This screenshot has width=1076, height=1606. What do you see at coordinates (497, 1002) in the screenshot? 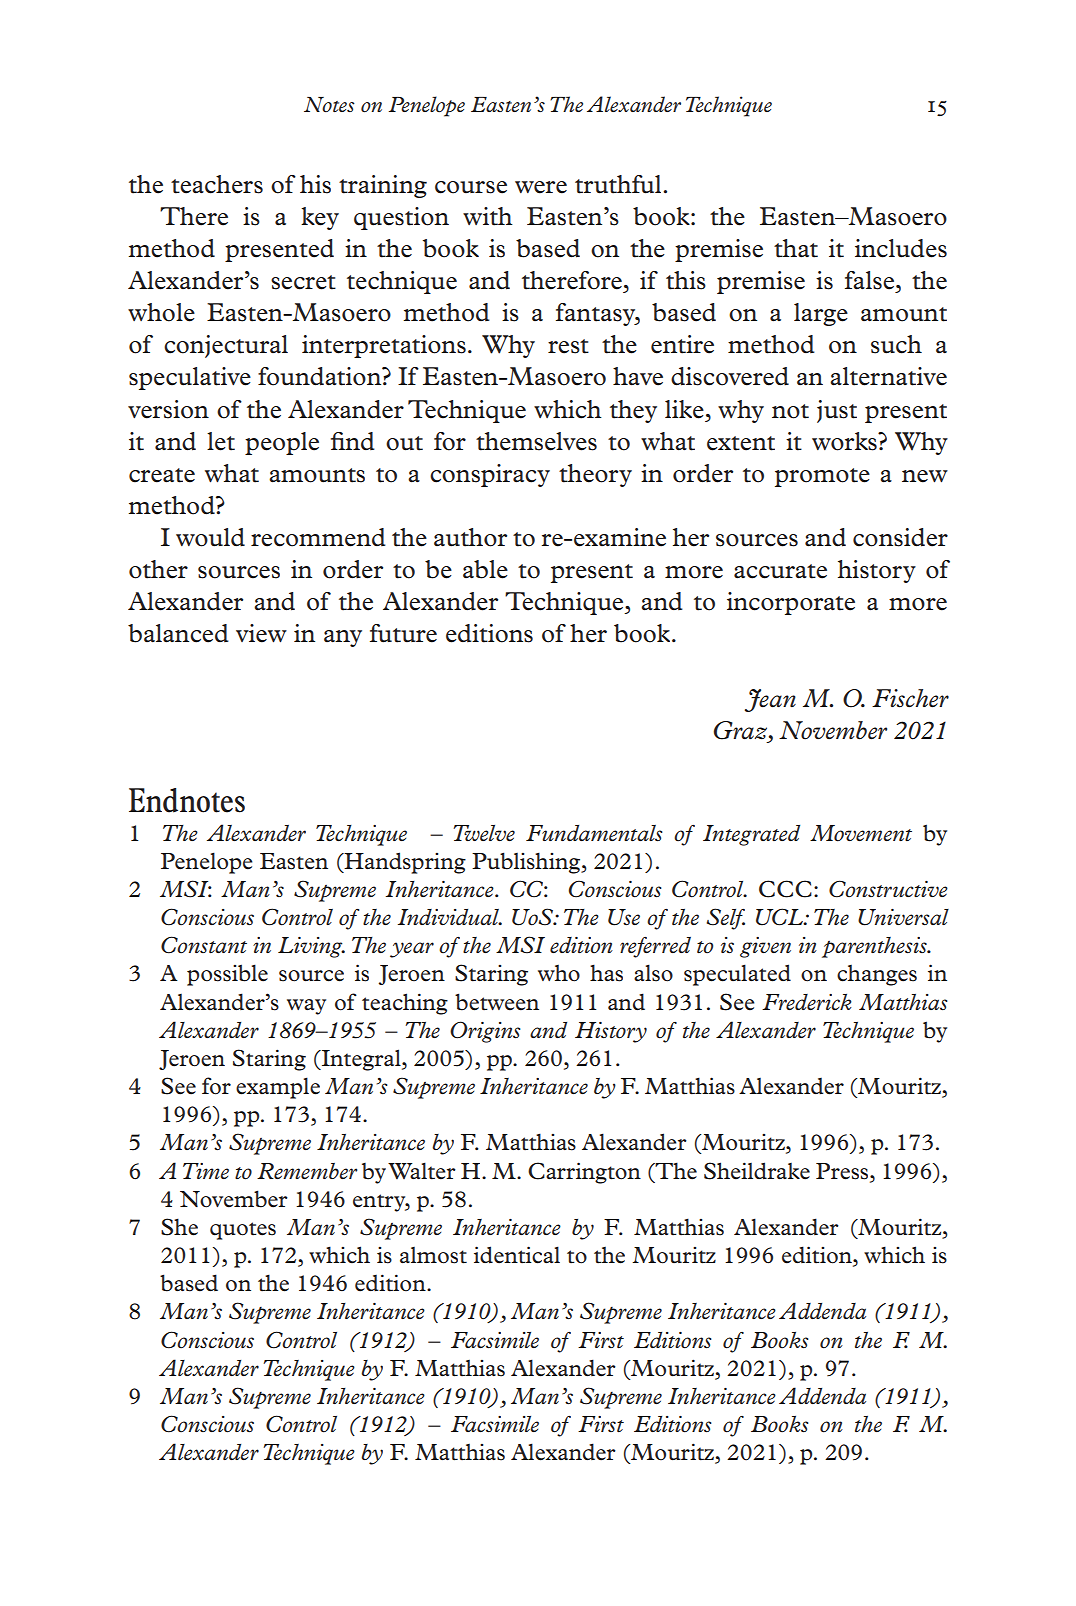
I see `between` at bounding box center [497, 1002].
